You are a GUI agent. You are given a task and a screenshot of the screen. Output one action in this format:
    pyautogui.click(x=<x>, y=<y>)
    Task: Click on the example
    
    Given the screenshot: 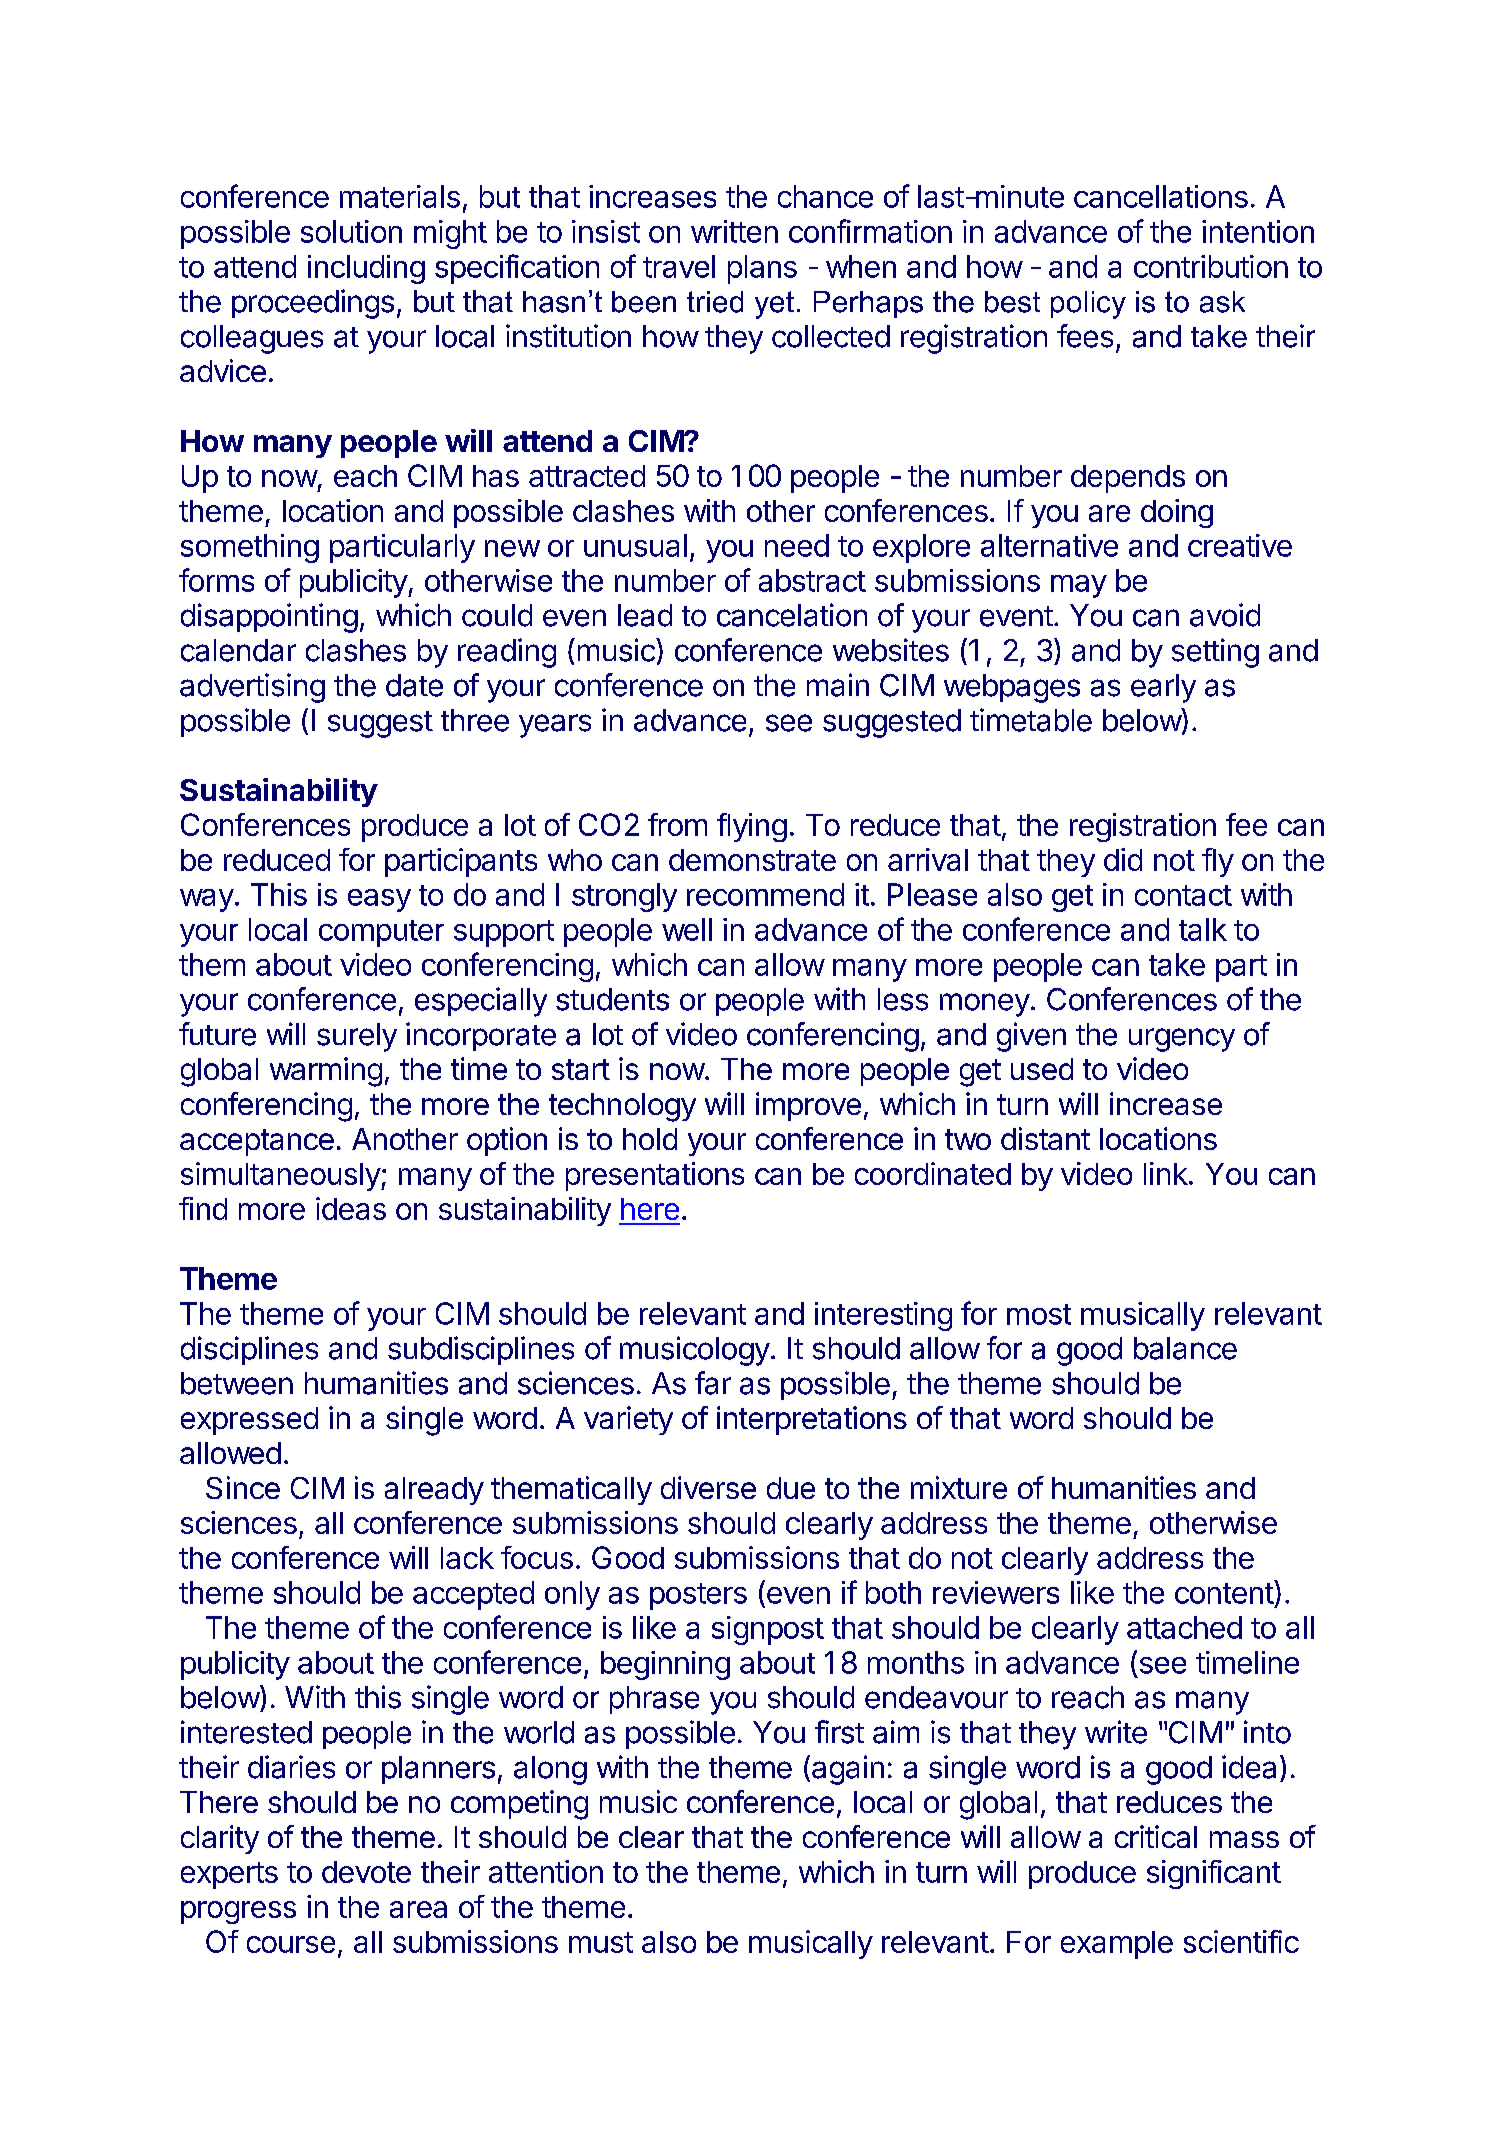 What is the action you would take?
    pyautogui.click(x=1117, y=1945)
